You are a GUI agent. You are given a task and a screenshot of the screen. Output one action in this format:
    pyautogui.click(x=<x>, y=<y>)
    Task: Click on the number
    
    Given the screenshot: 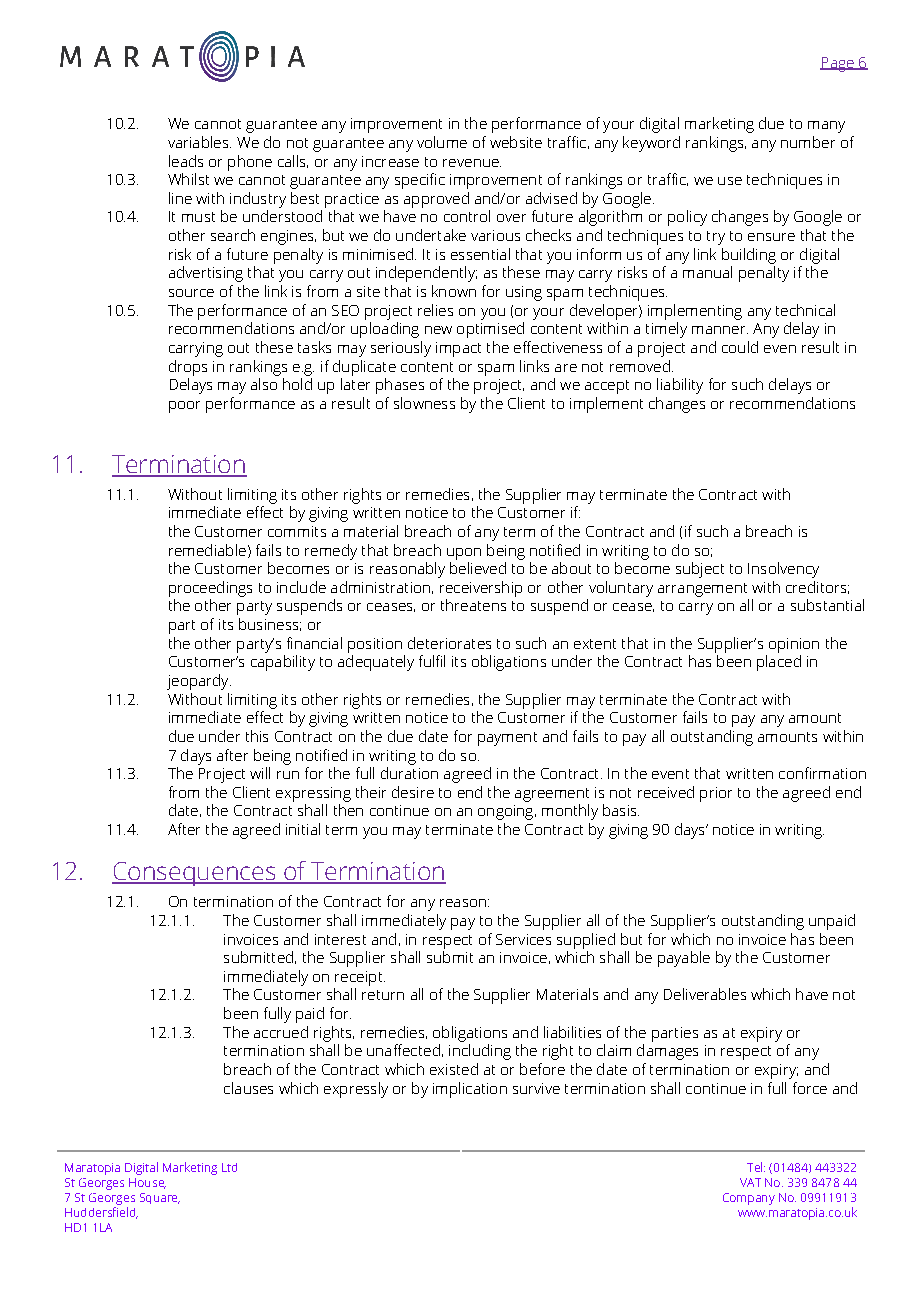 What is the action you would take?
    pyautogui.click(x=808, y=142)
